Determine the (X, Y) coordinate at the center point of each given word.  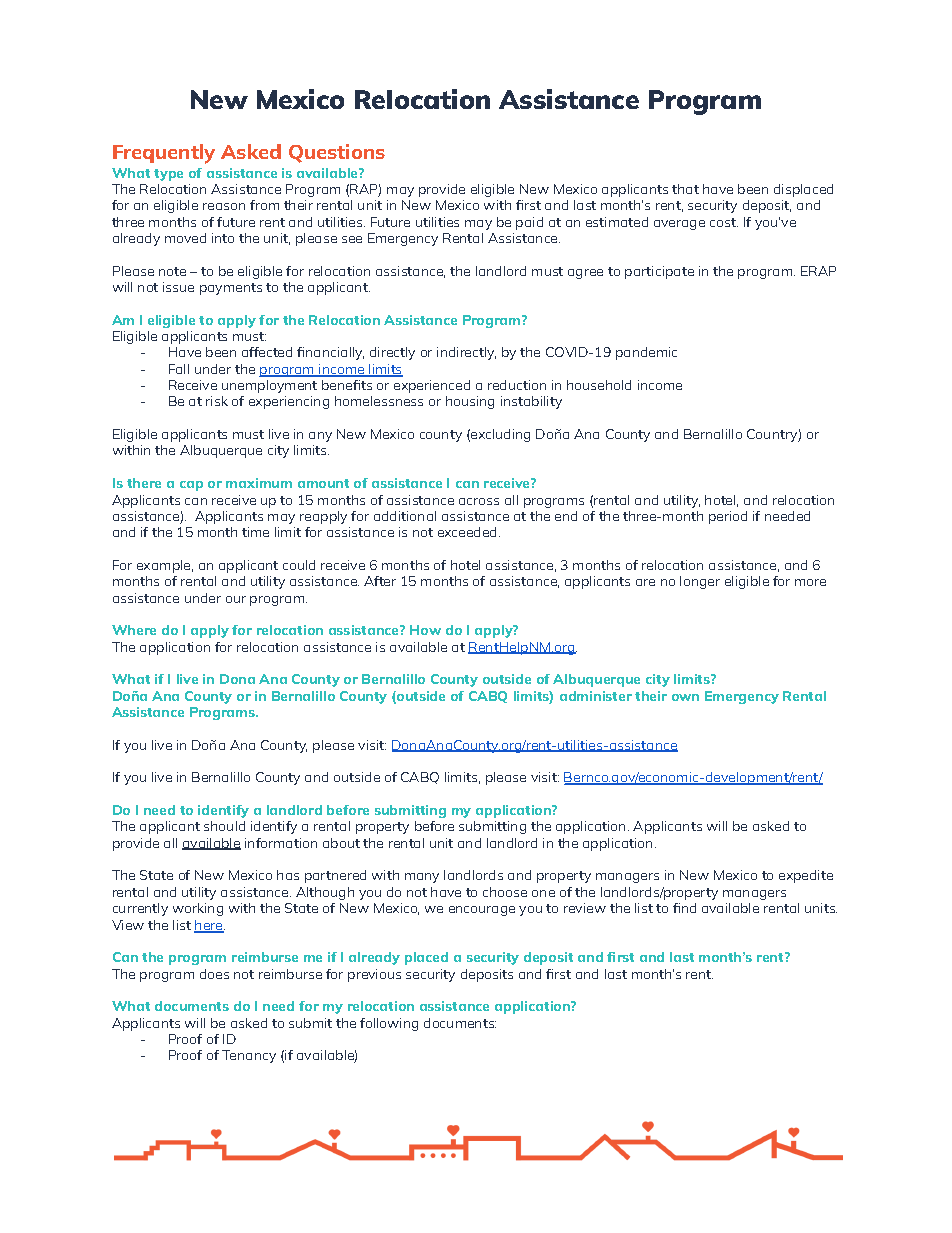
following (389, 1024)
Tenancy (249, 1056)
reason (224, 206)
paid (529, 223)
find (684, 908)
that (685, 189)
